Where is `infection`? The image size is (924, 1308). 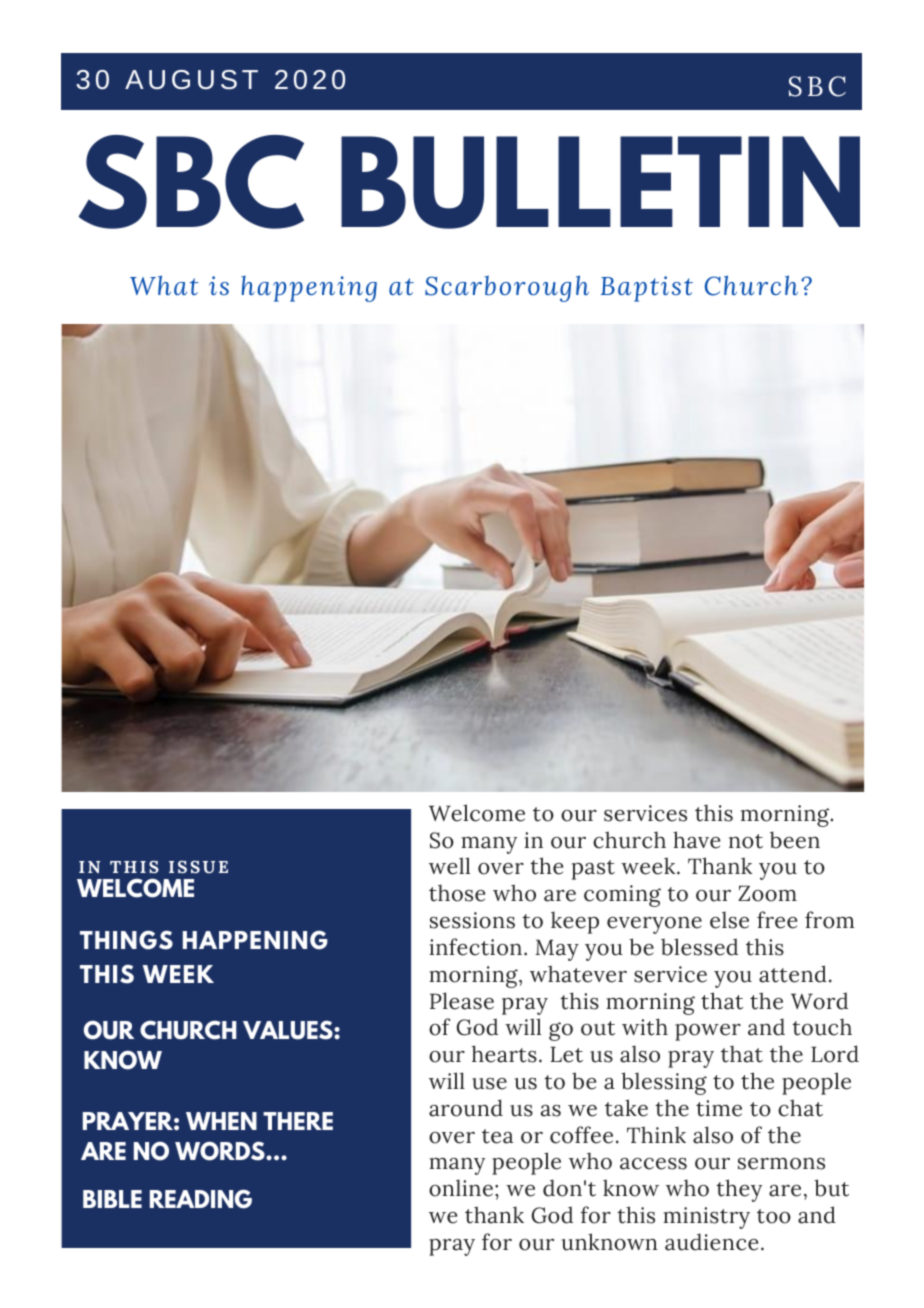 infection is located at coordinates (475, 947).
